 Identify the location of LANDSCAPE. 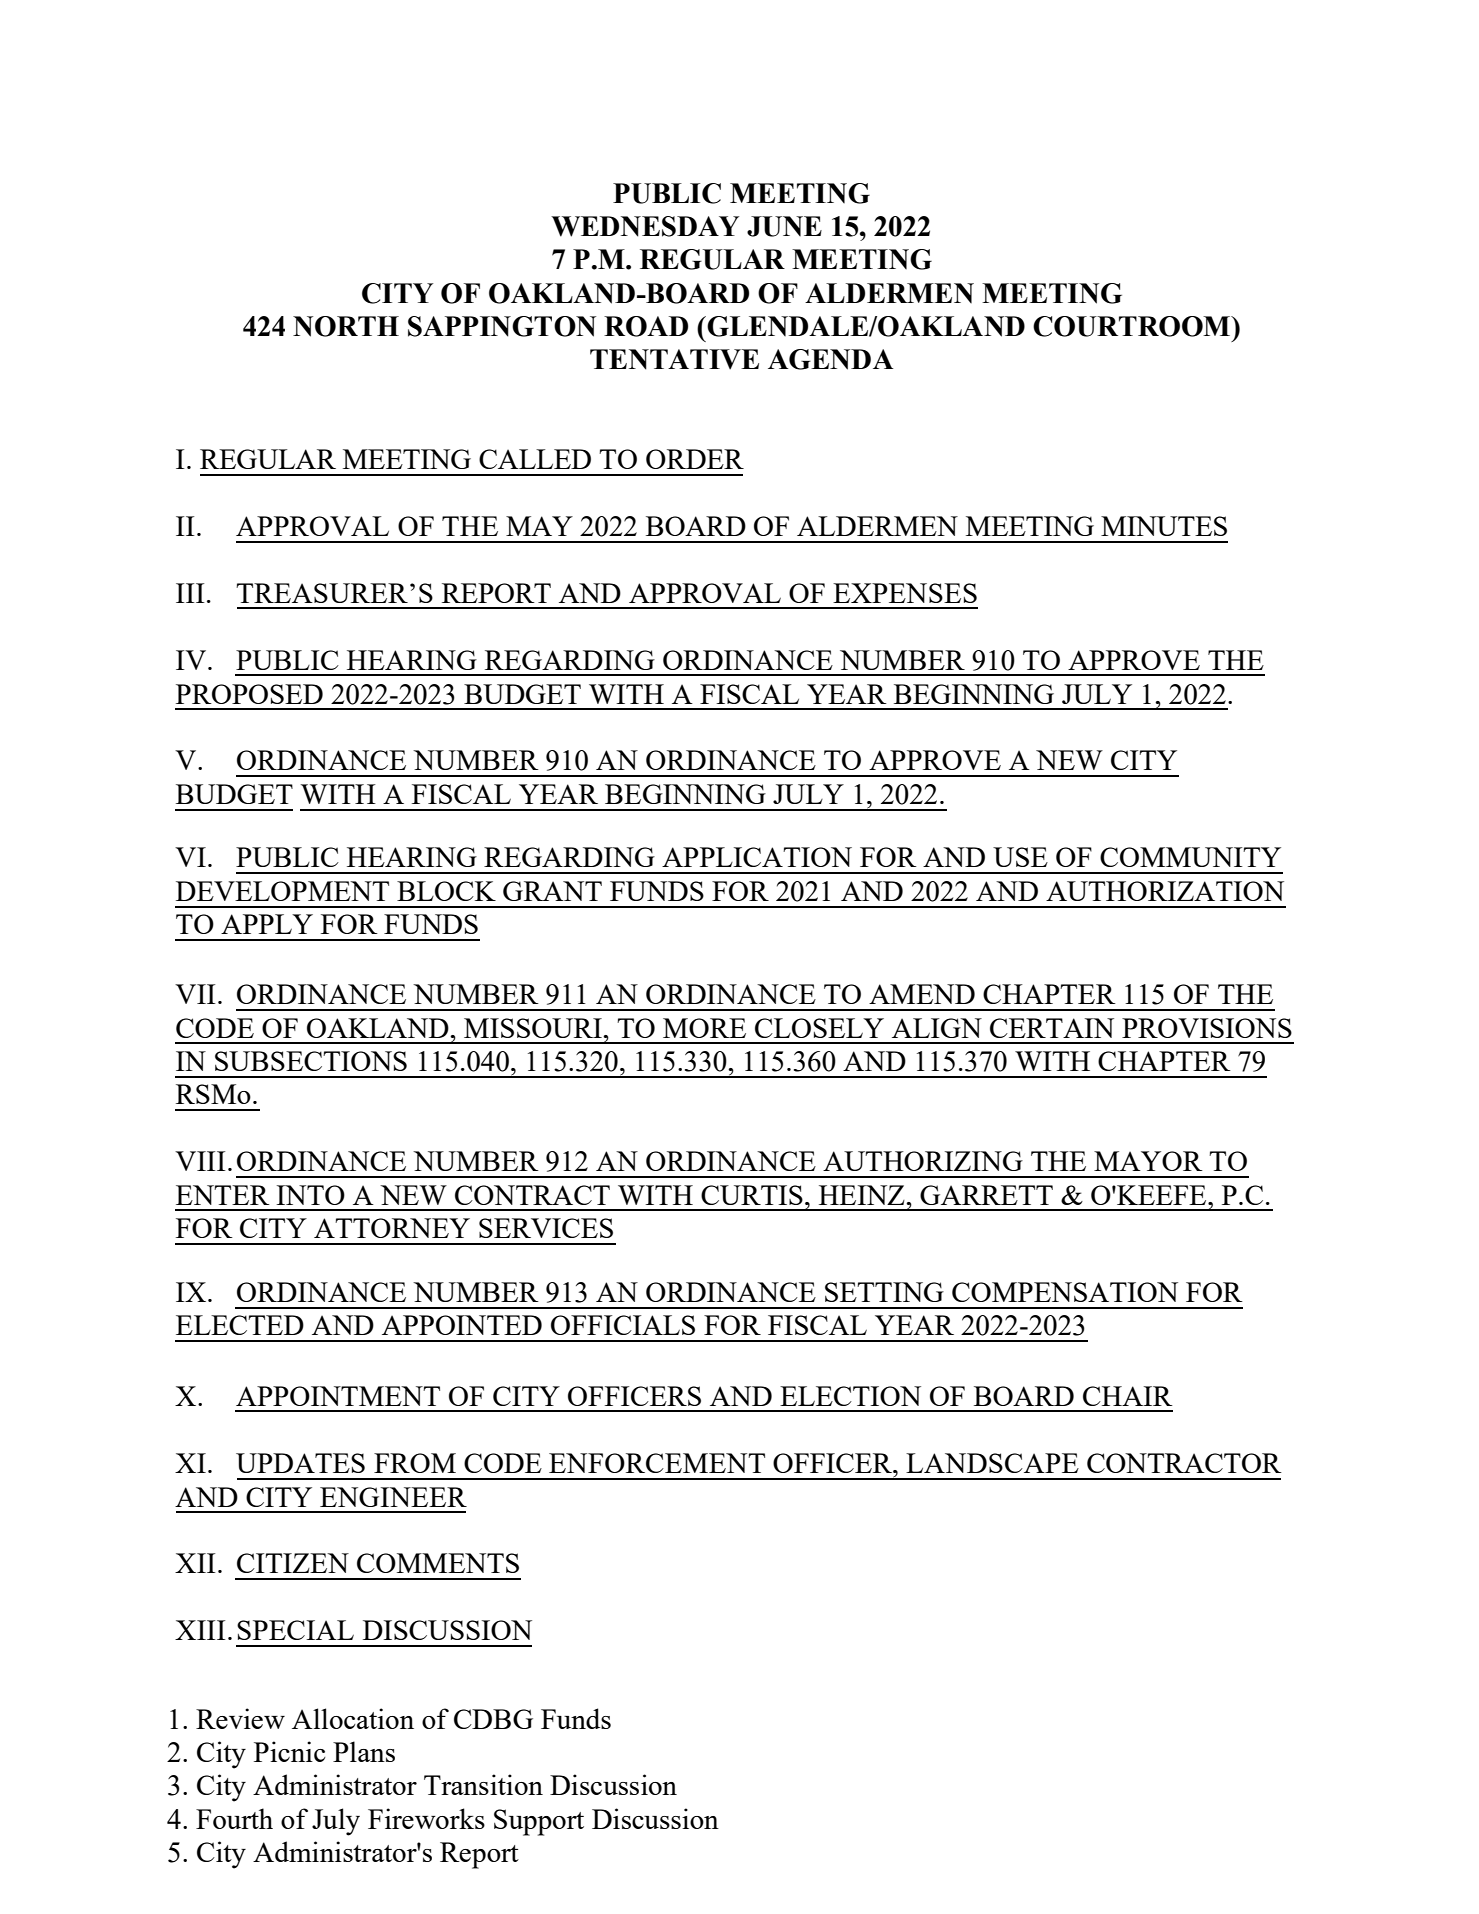
(992, 1463).
